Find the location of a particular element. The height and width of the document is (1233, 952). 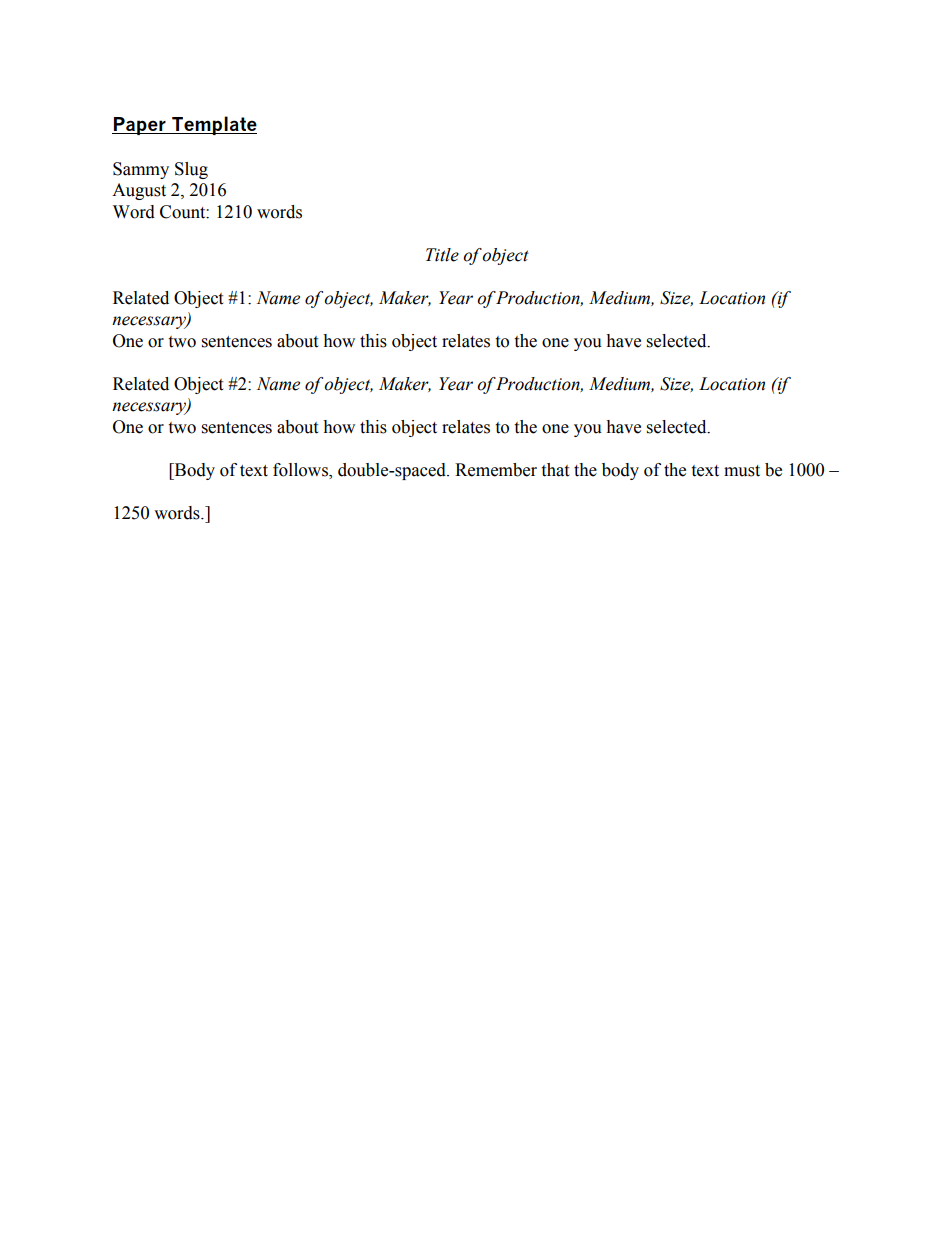

Template is located at coordinates (213, 125).
